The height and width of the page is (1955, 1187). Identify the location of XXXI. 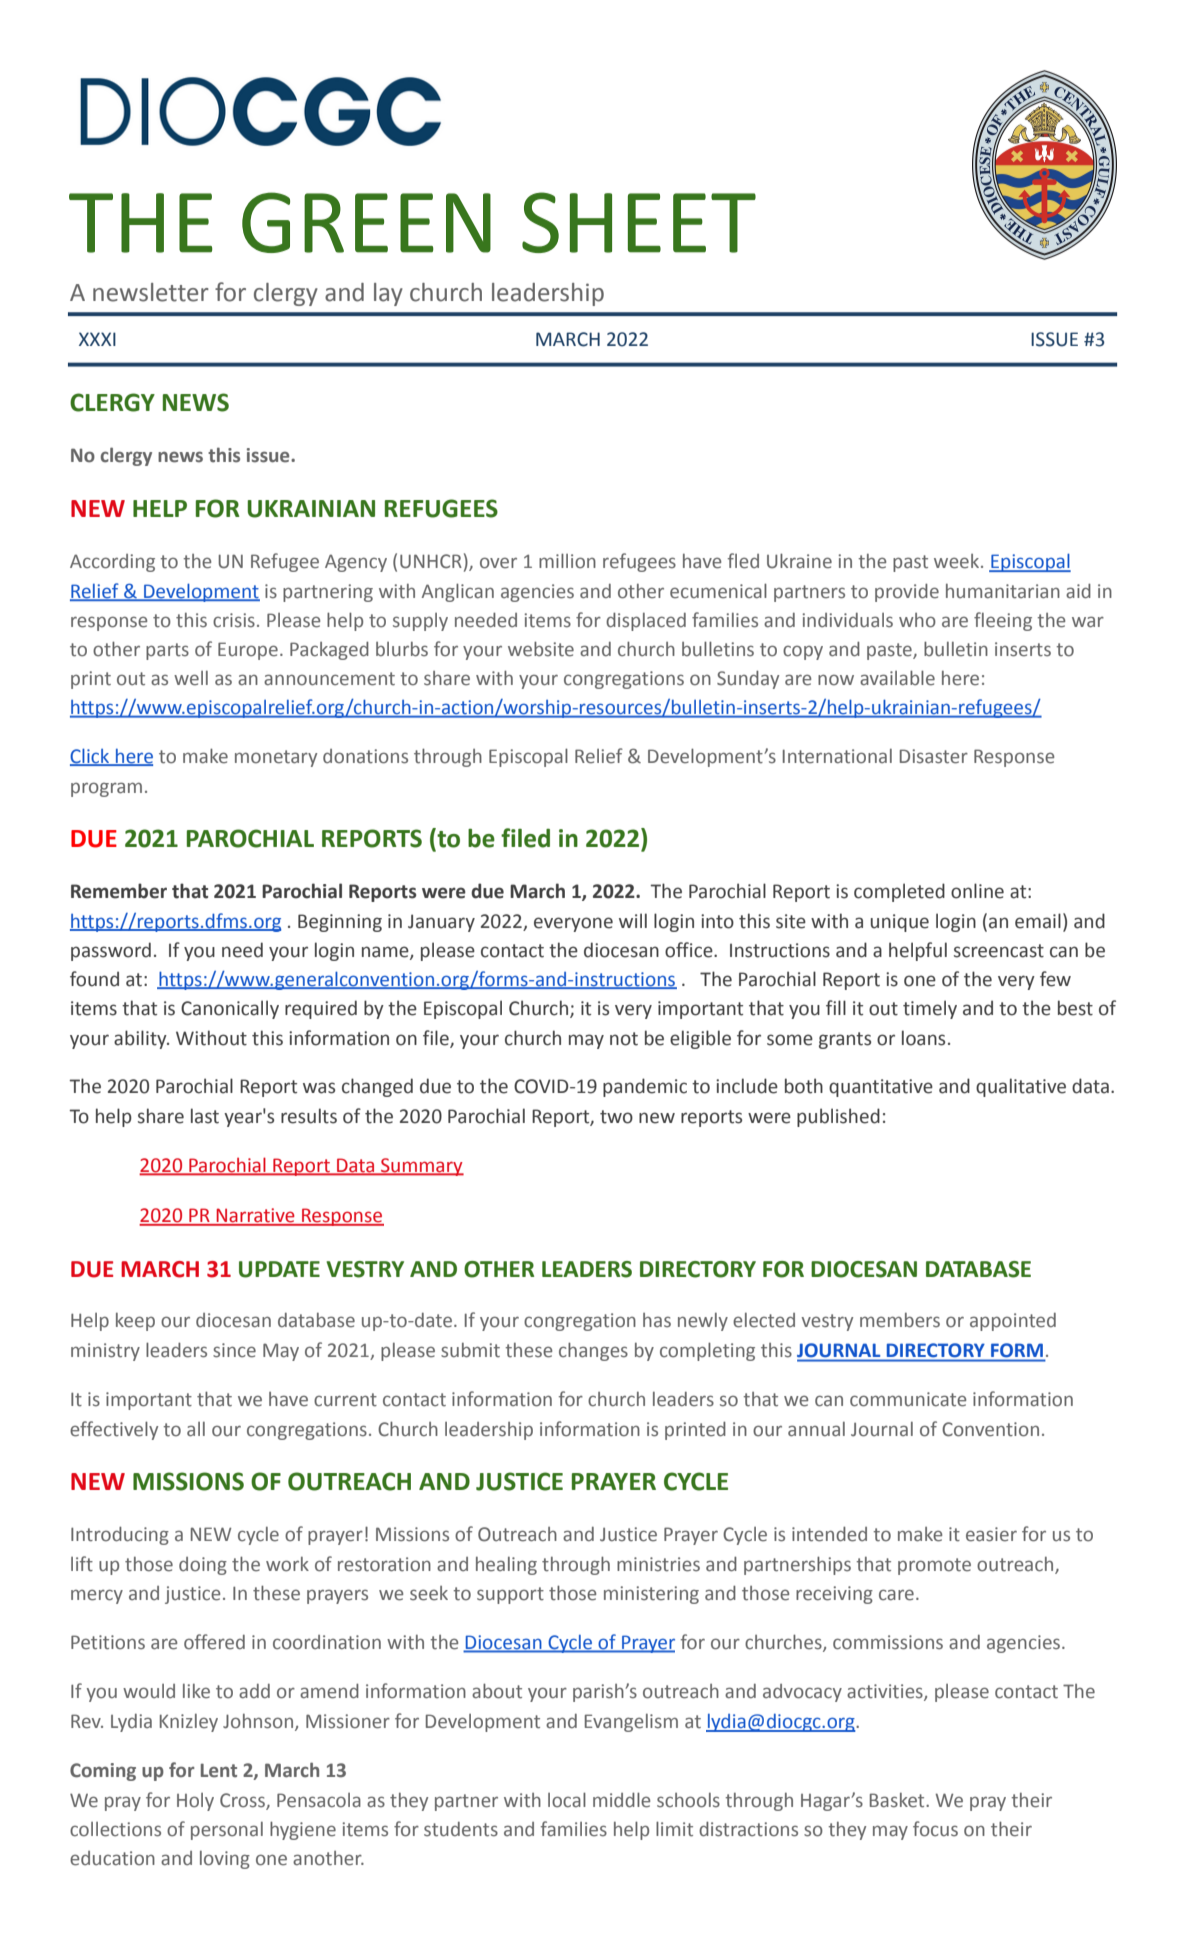
(97, 339).
